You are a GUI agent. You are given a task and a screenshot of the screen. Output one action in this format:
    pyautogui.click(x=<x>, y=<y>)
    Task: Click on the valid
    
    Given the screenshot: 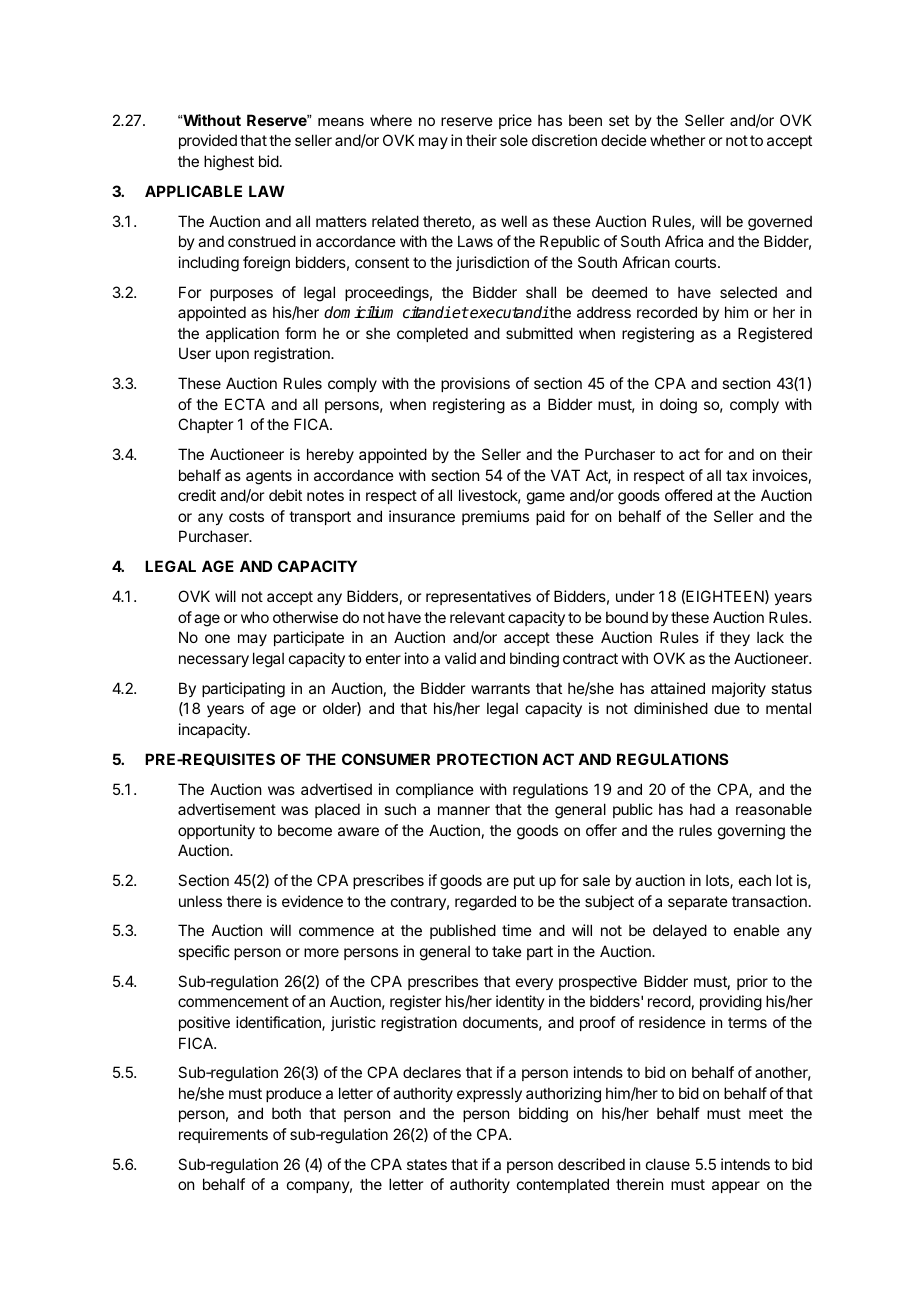 What is the action you would take?
    pyautogui.click(x=460, y=658)
